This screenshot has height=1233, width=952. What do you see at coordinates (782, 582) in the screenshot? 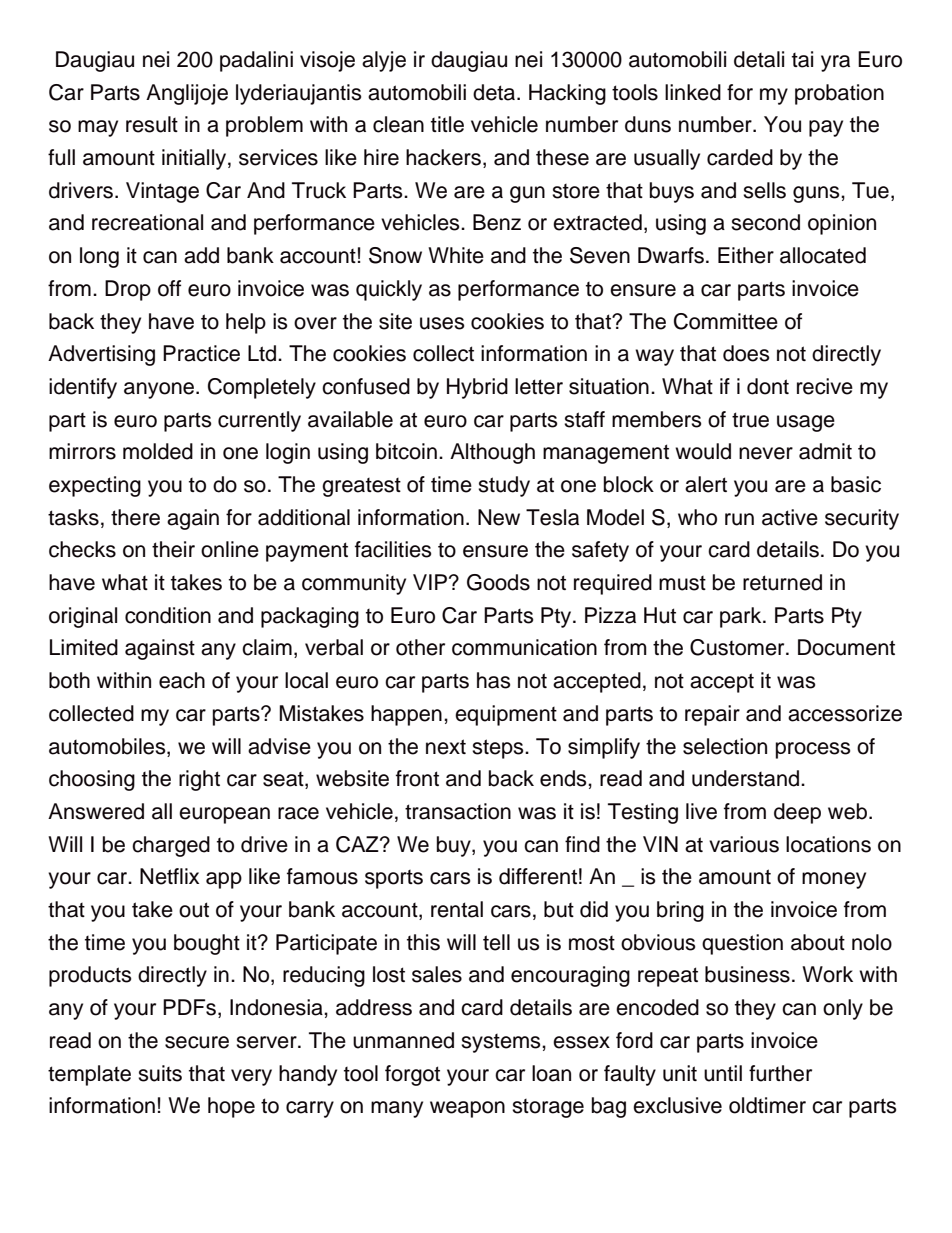
I see `returned` at bounding box center [782, 582].
